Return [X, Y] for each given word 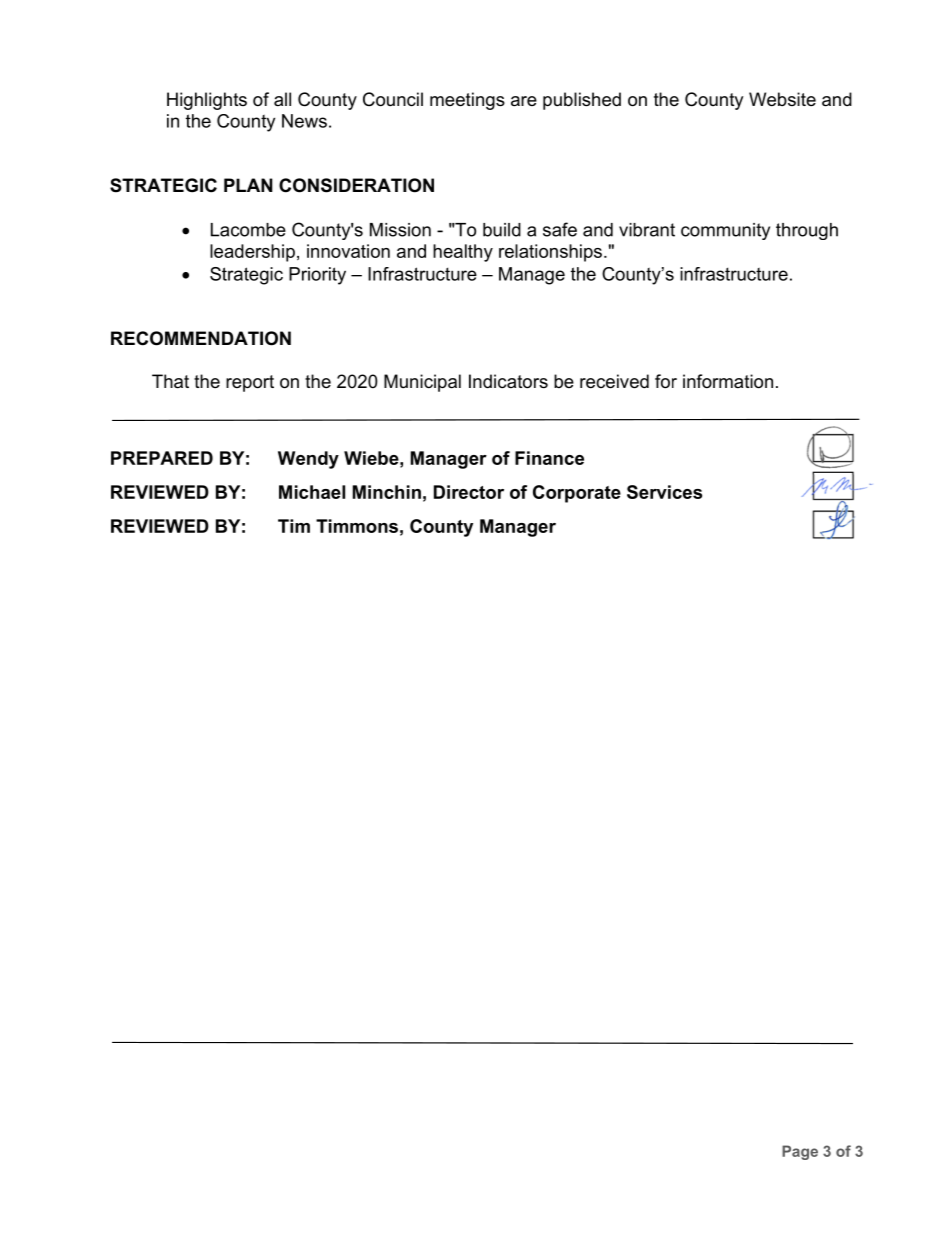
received [614, 381]
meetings [467, 101]
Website [782, 99]
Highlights [207, 101]
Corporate [577, 494]
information [728, 381]
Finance [549, 458]
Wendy [308, 460]
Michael [312, 492]
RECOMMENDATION [201, 338]
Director [469, 492]
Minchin [387, 492]
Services [664, 492]
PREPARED [162, 458]
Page [800, 1152]
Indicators [508, 381]
